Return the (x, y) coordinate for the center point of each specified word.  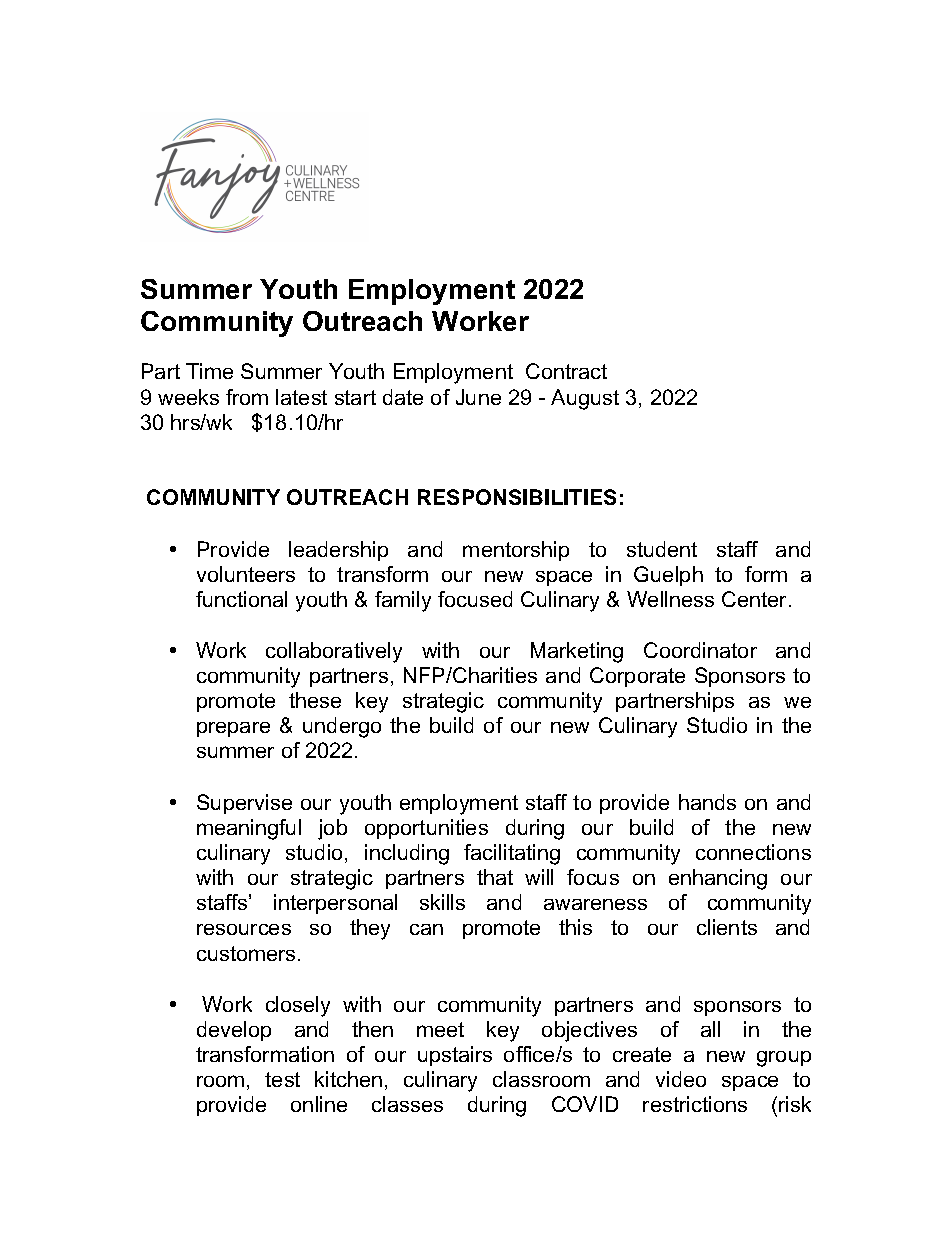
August (585, 399)
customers (246, 953)
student (662, 549)
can (426, 929)
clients (727, 927)
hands (707, 802)
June (478, 397)
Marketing (577, 652)
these (315, 700)
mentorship (516, 551)
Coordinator (700, 650)
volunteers (246, 574)
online (319, 1104)
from (247, 397)
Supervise (244, 804)
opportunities (426, 829)
